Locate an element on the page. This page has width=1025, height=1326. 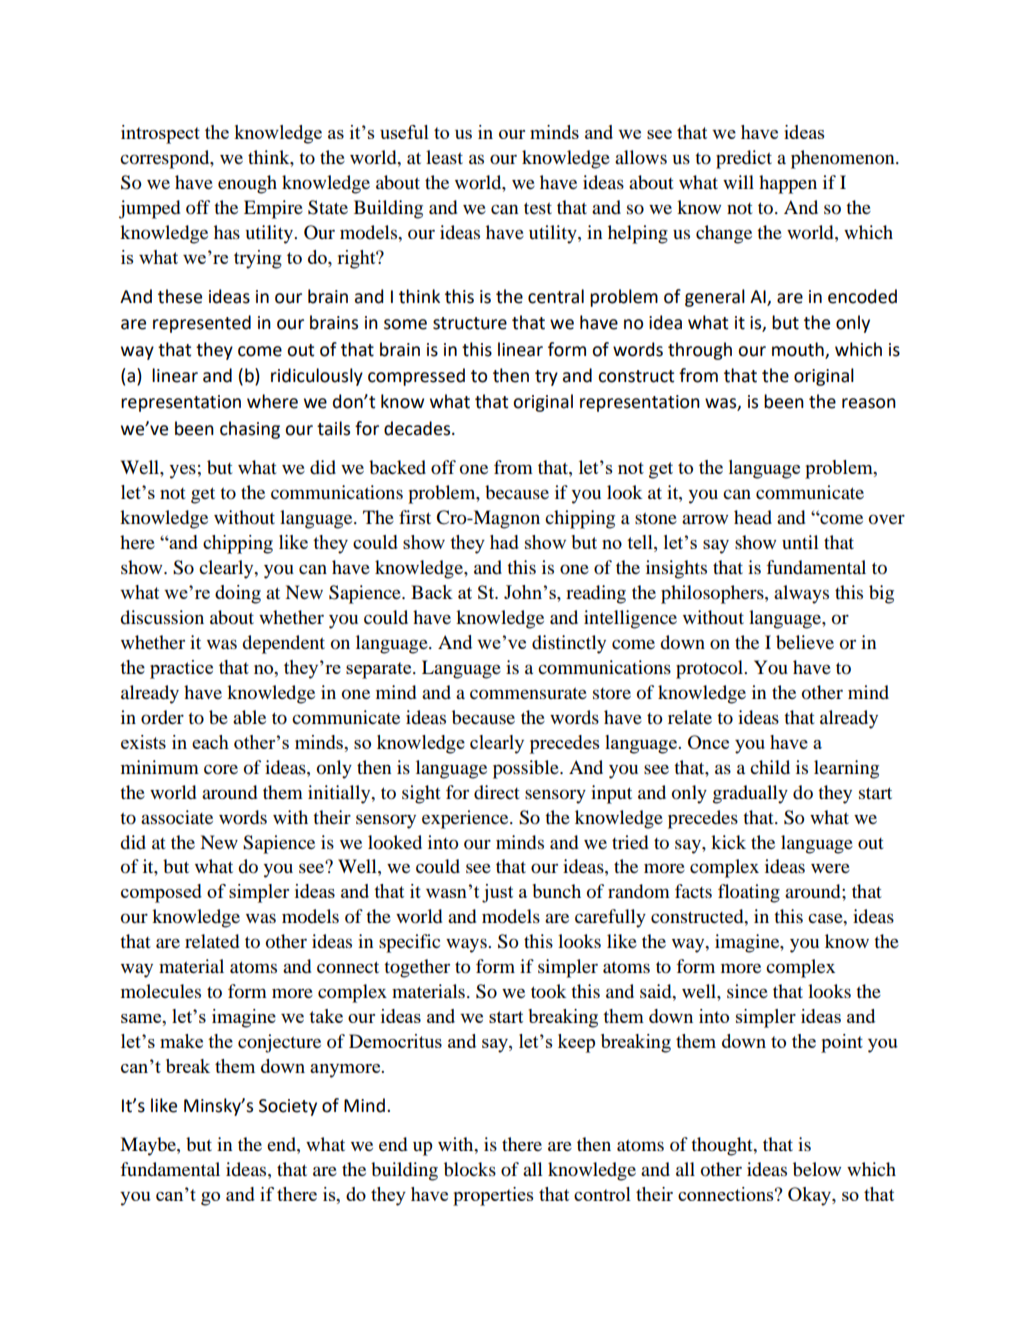
happen is located at coordinates (788, 184).
